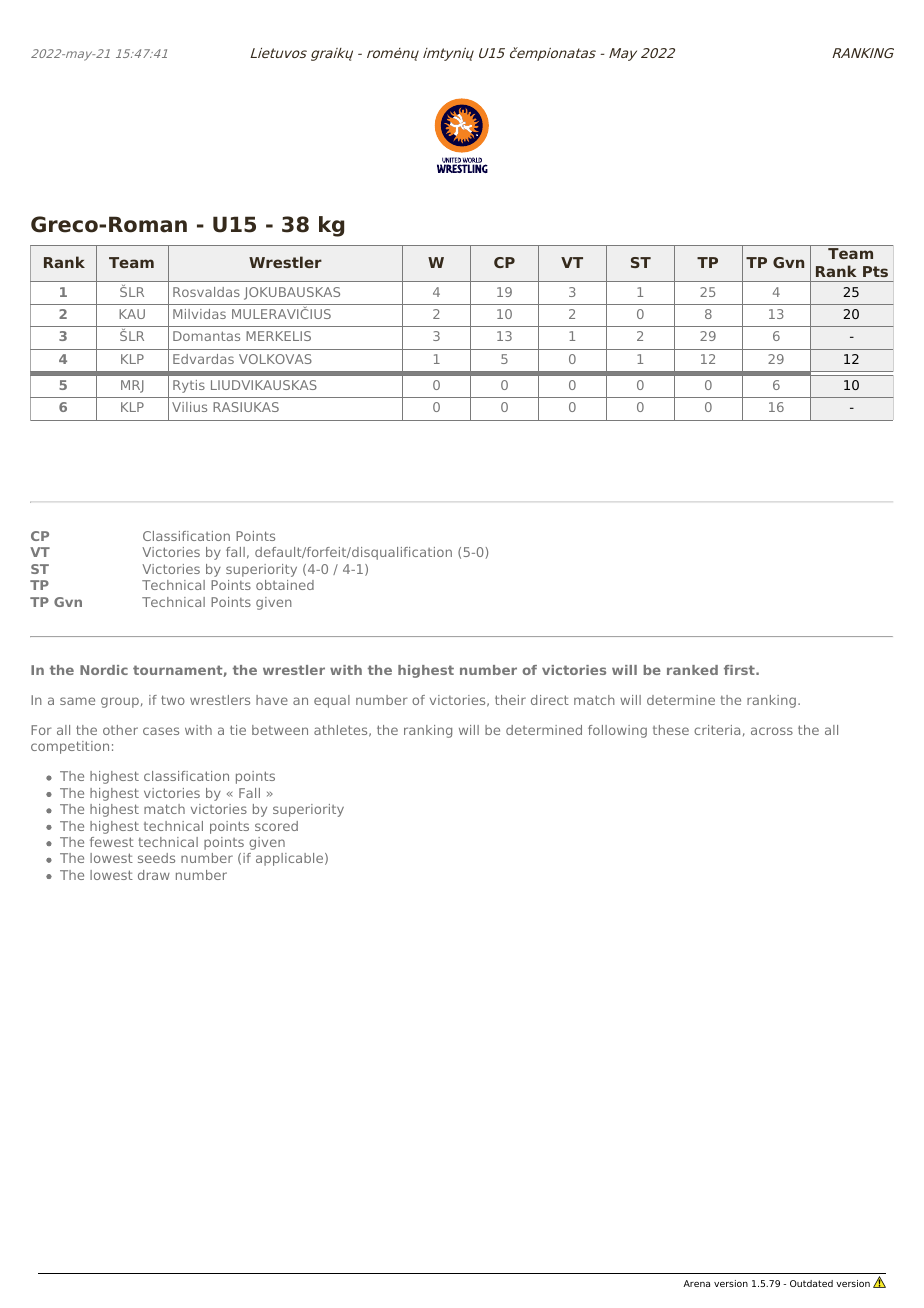  I want to click on these, so click(671, 730).
